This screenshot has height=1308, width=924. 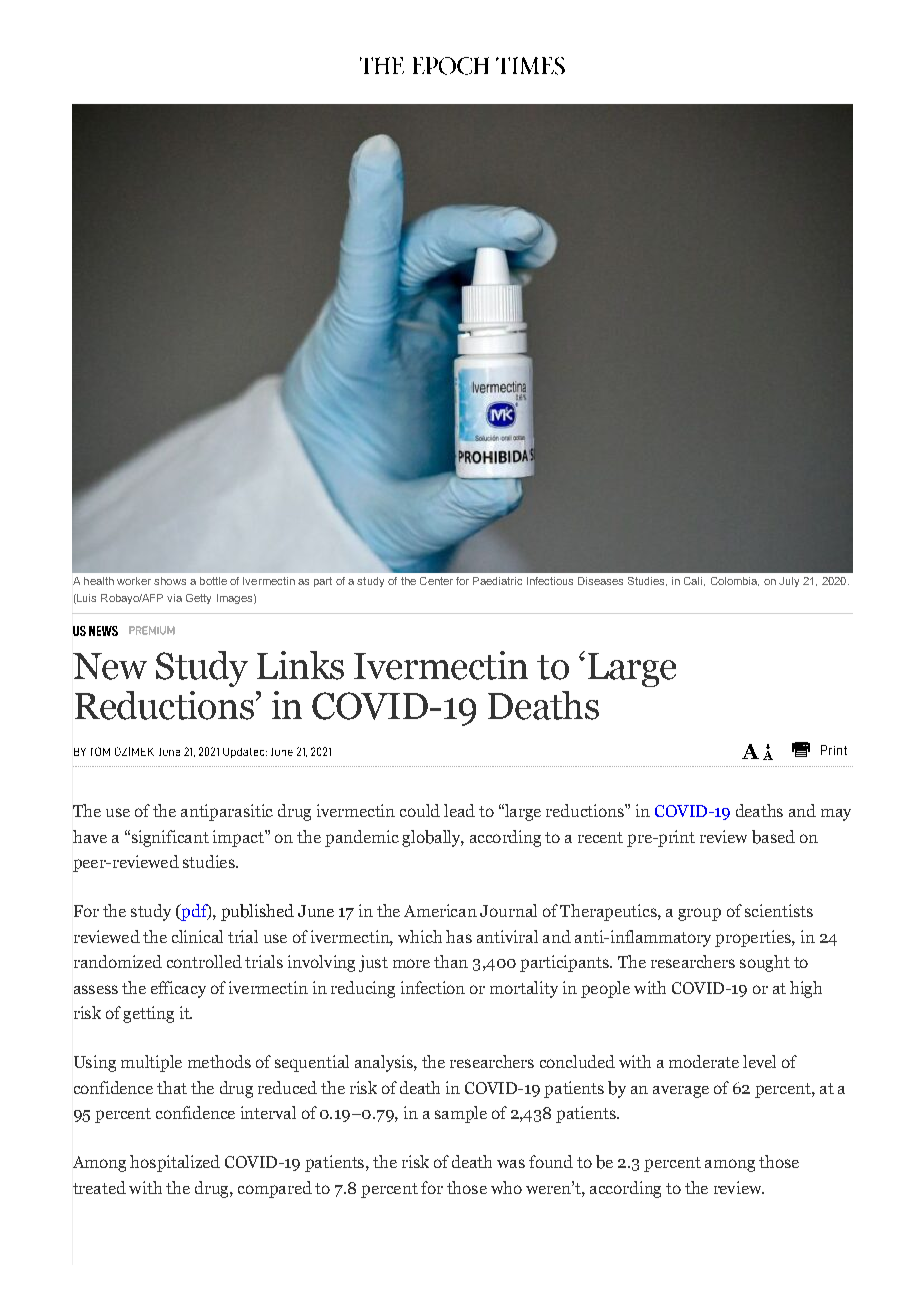 I want to click on hospitalized, so click(x=175, y=1163).
